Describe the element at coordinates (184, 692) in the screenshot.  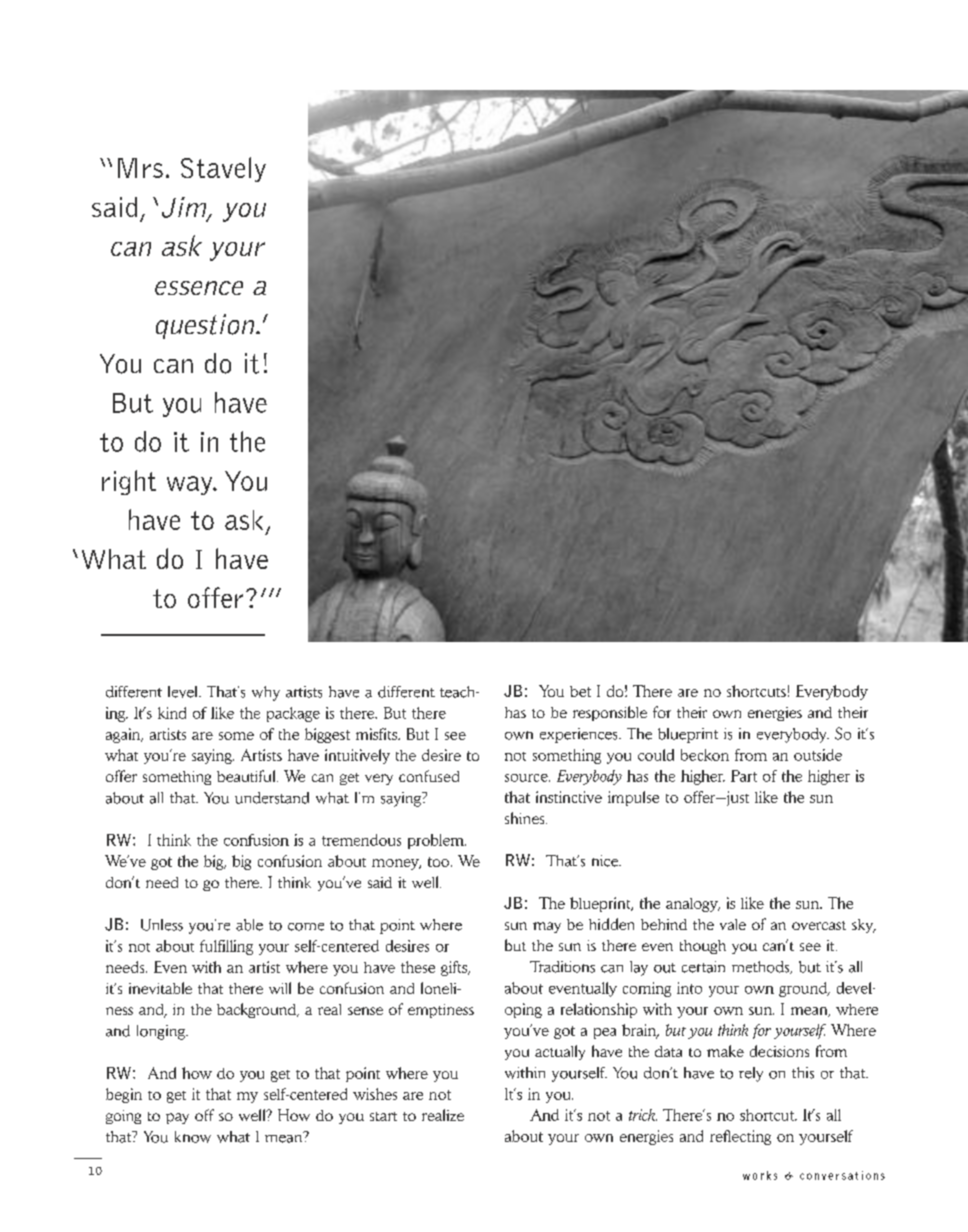
I see `level` at that location.
